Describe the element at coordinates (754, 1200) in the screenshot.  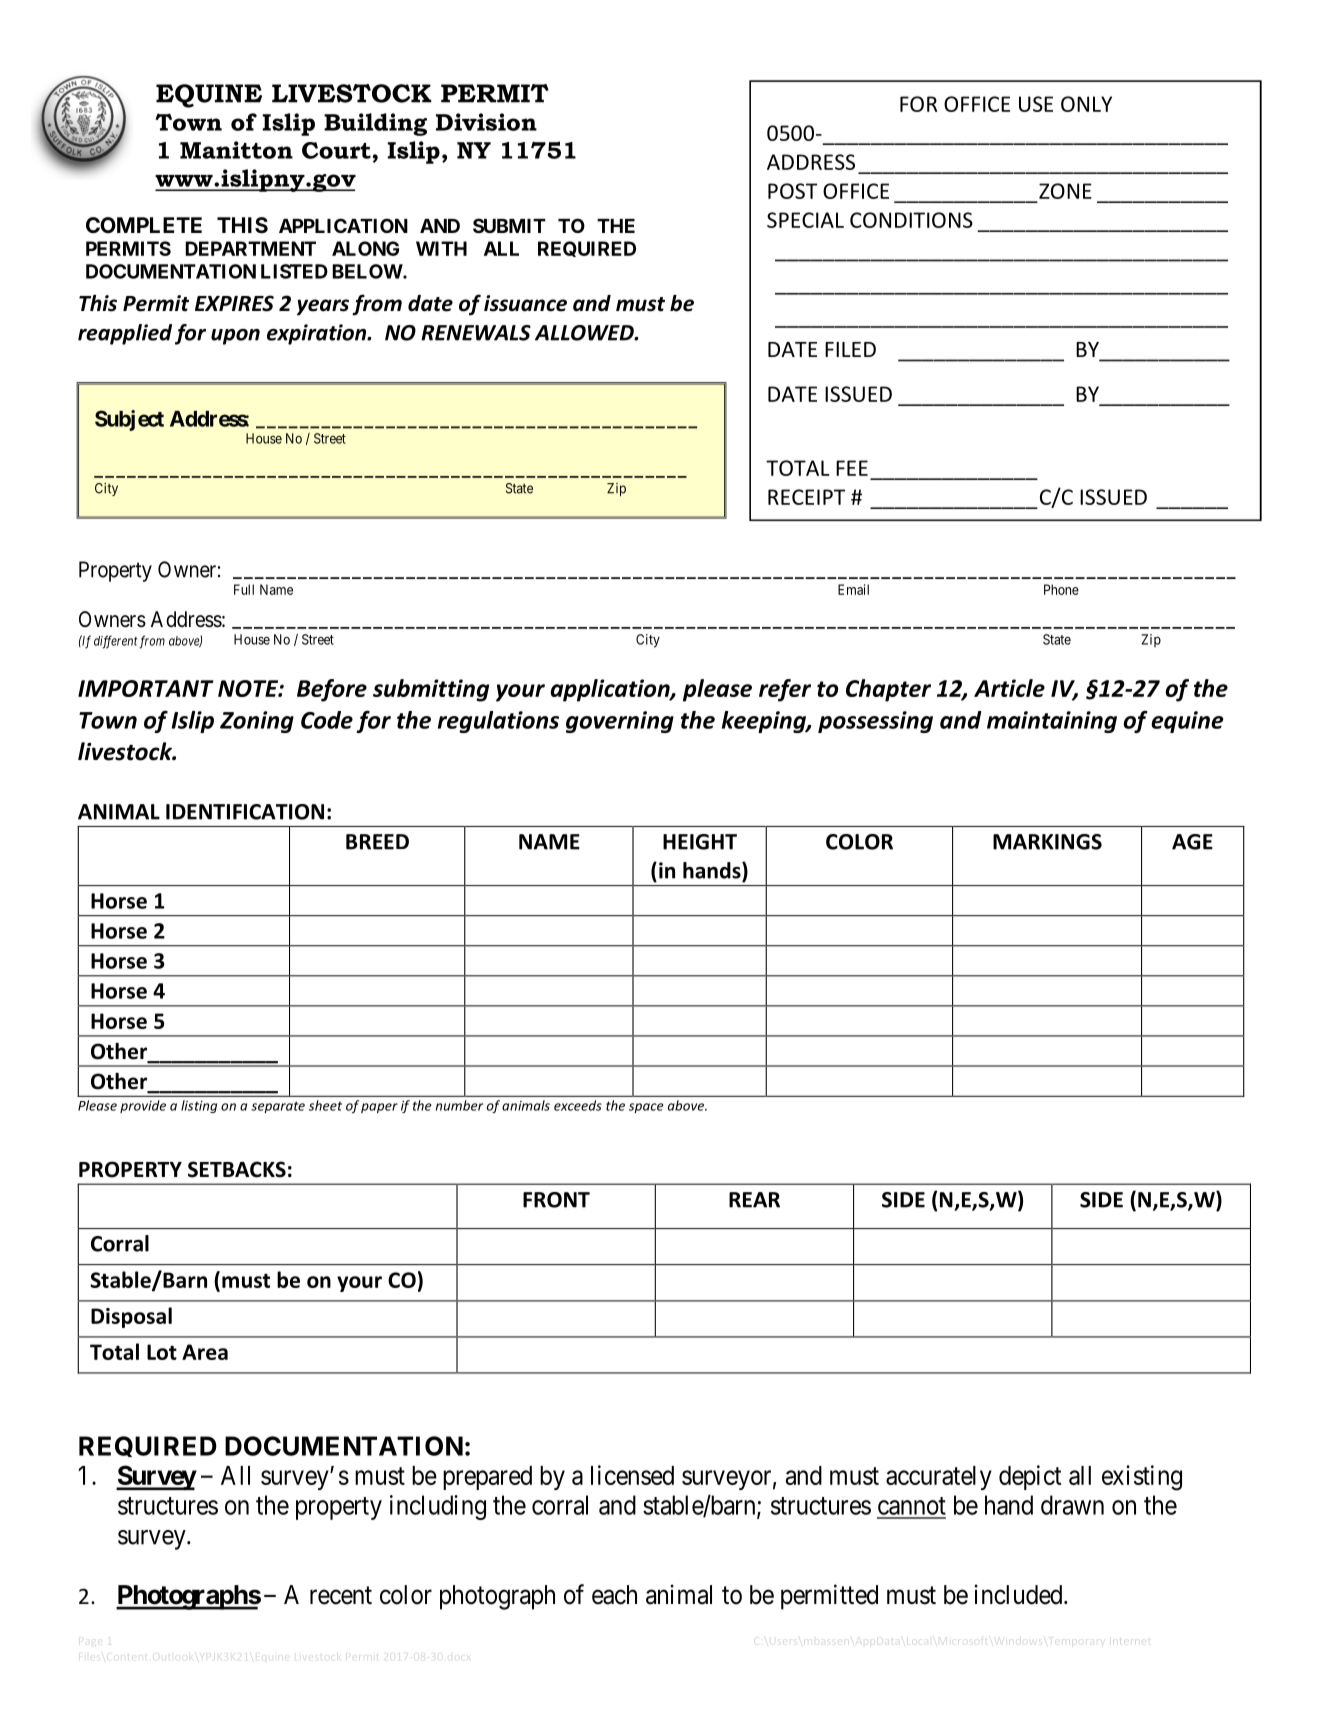
I see `REAR` at that location.
